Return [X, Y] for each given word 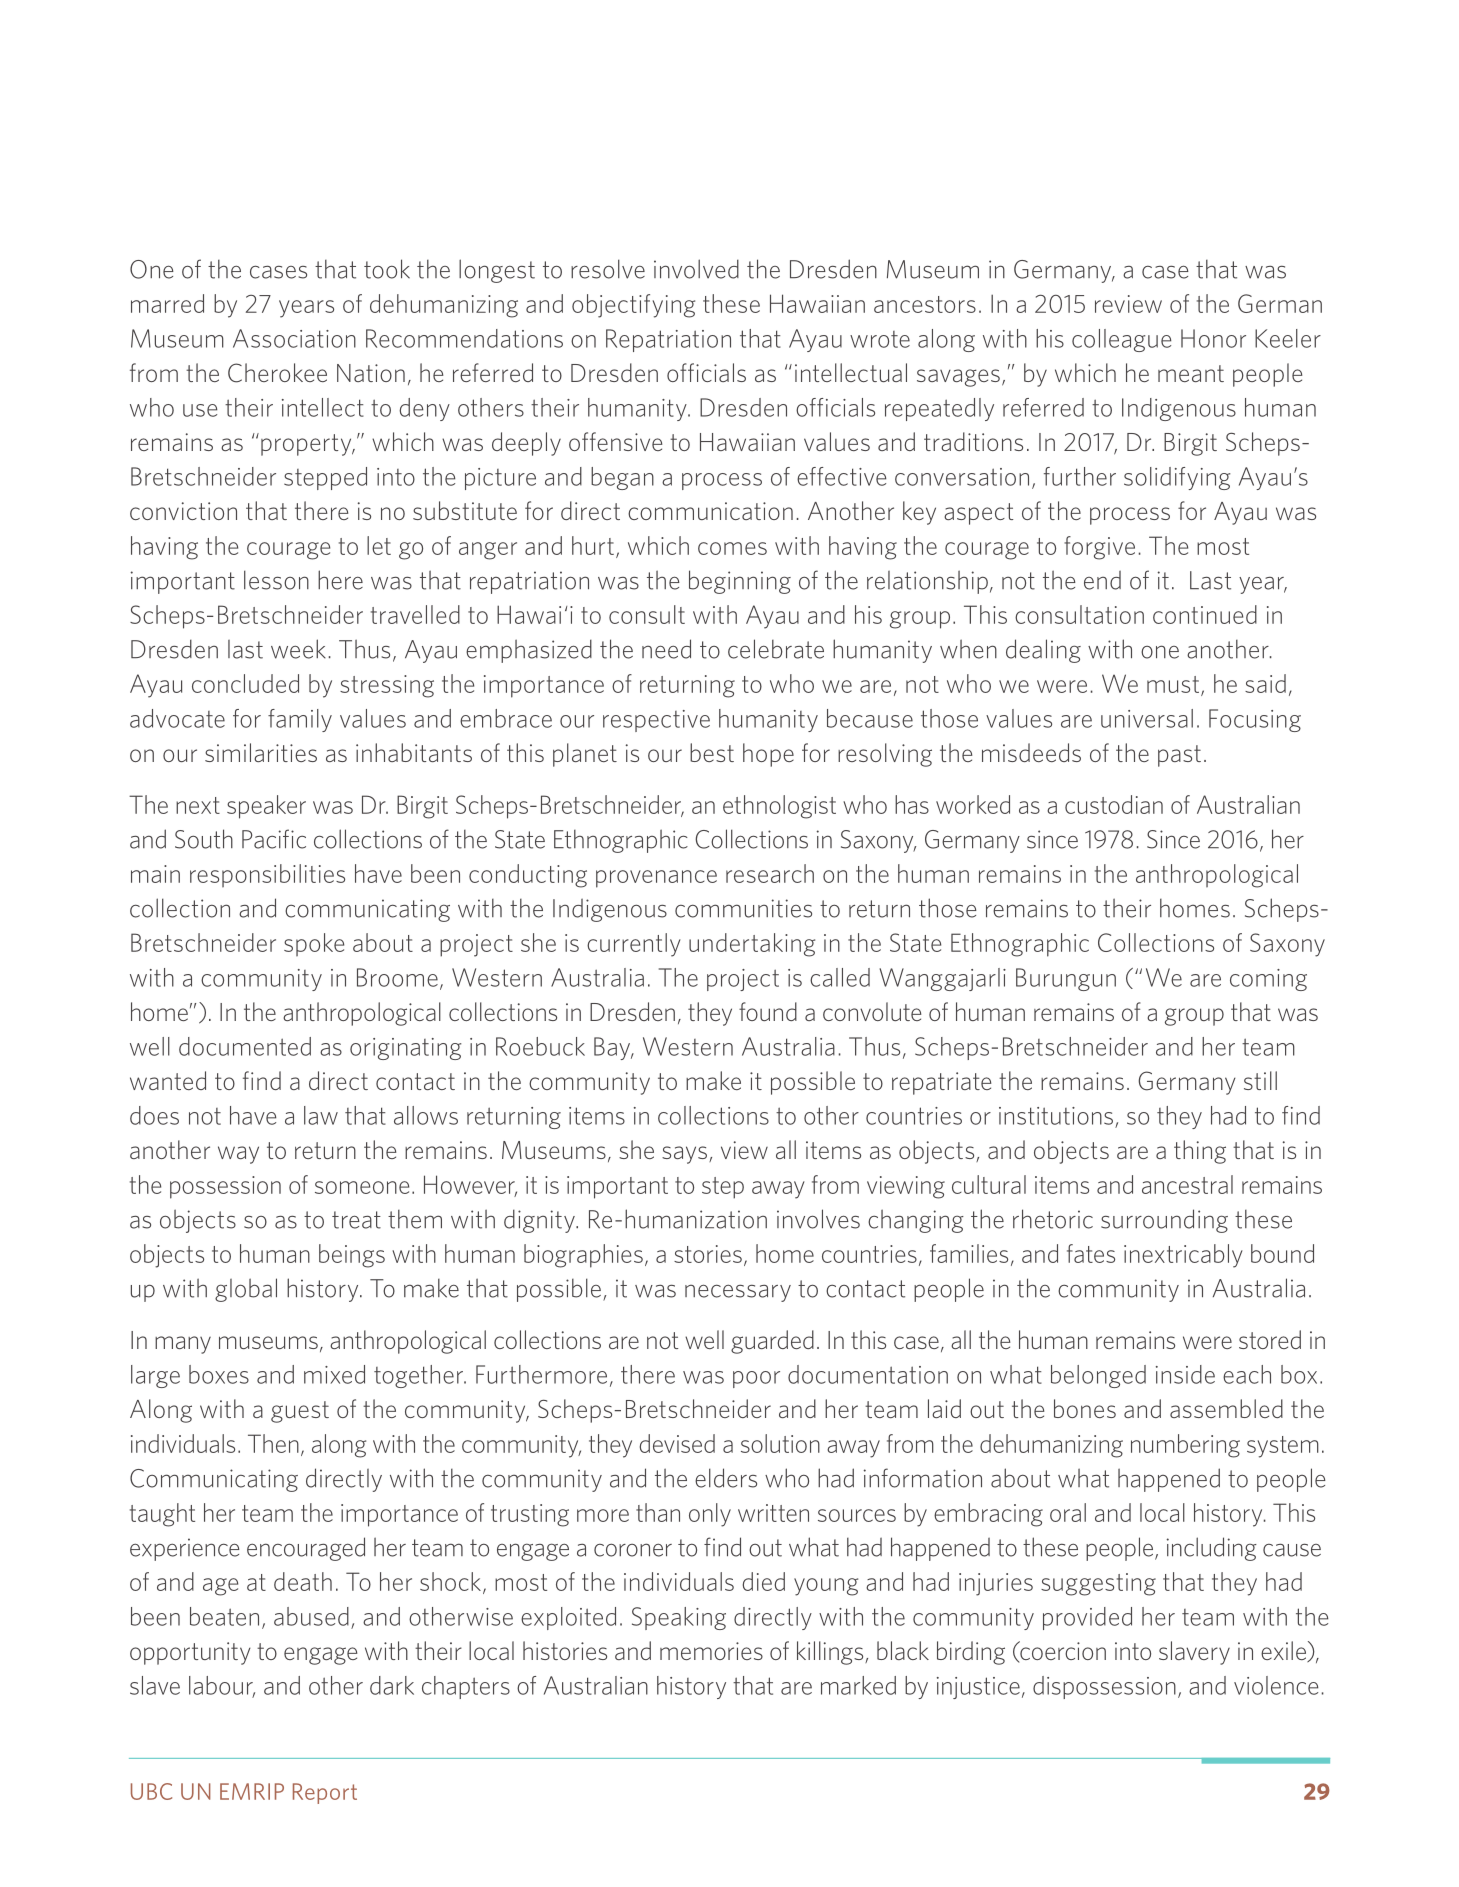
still [1260, 1080]
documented [245, 1046]
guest [300, 1412]
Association [294, 338]
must [1173, 684]
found [768, 1011]
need [666, 649]
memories [711, 1651]
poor [756, 1379]
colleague [1121, 340]
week [298, 649]
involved [696, 269]
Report [325, 1793]
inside [1185, 1374]
